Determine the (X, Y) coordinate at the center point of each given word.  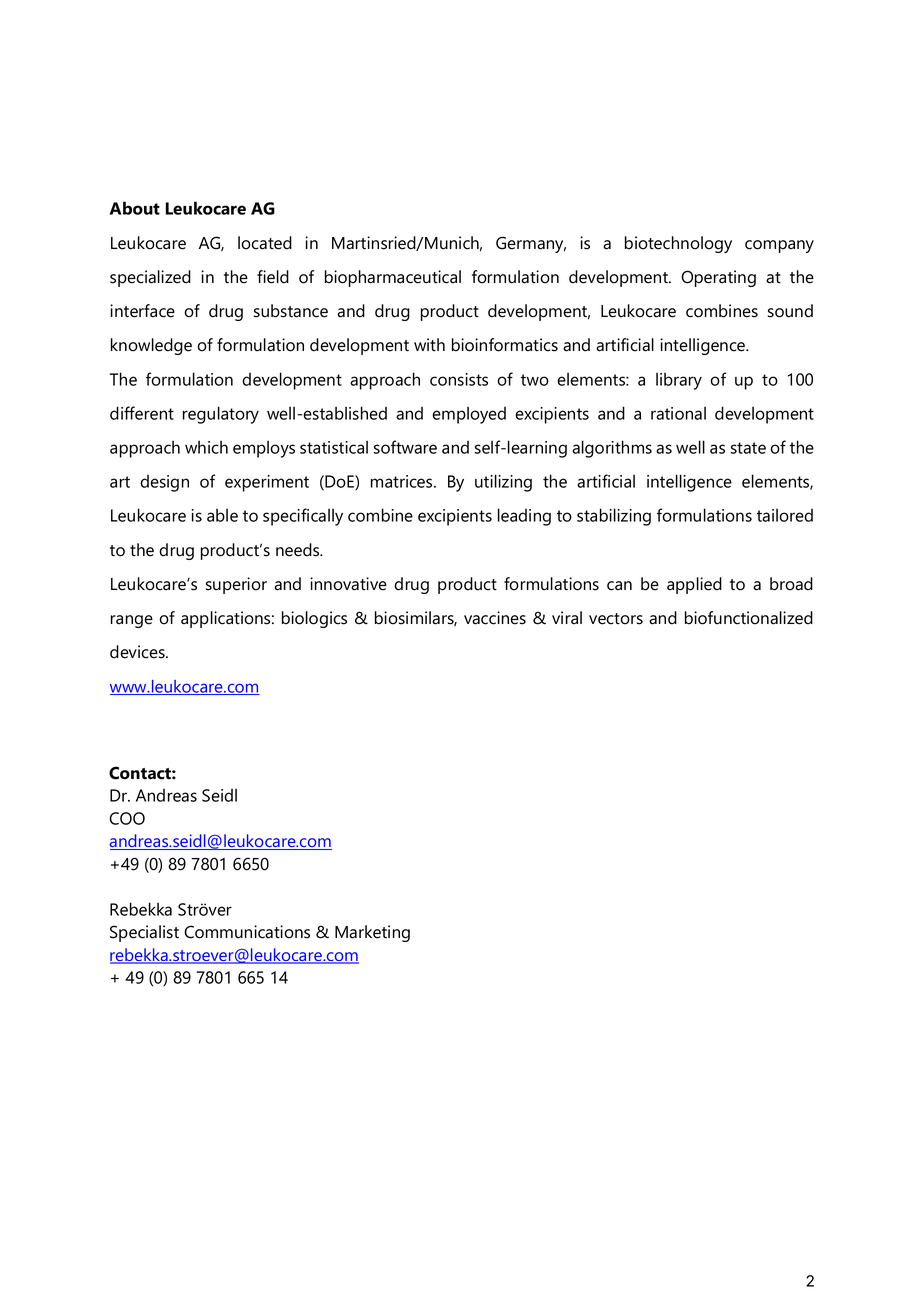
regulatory (221, 415)
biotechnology (678, 244)
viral (567, 618)
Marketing (372, 933)
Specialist (144, 933)
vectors (616, 619)
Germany (531, 244)
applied (694, 585)
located (265, 243)
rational (678, 413)
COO (127, 818)
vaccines (495, 618)
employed (469, 415)
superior (236, 585)
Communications (247, 932)
